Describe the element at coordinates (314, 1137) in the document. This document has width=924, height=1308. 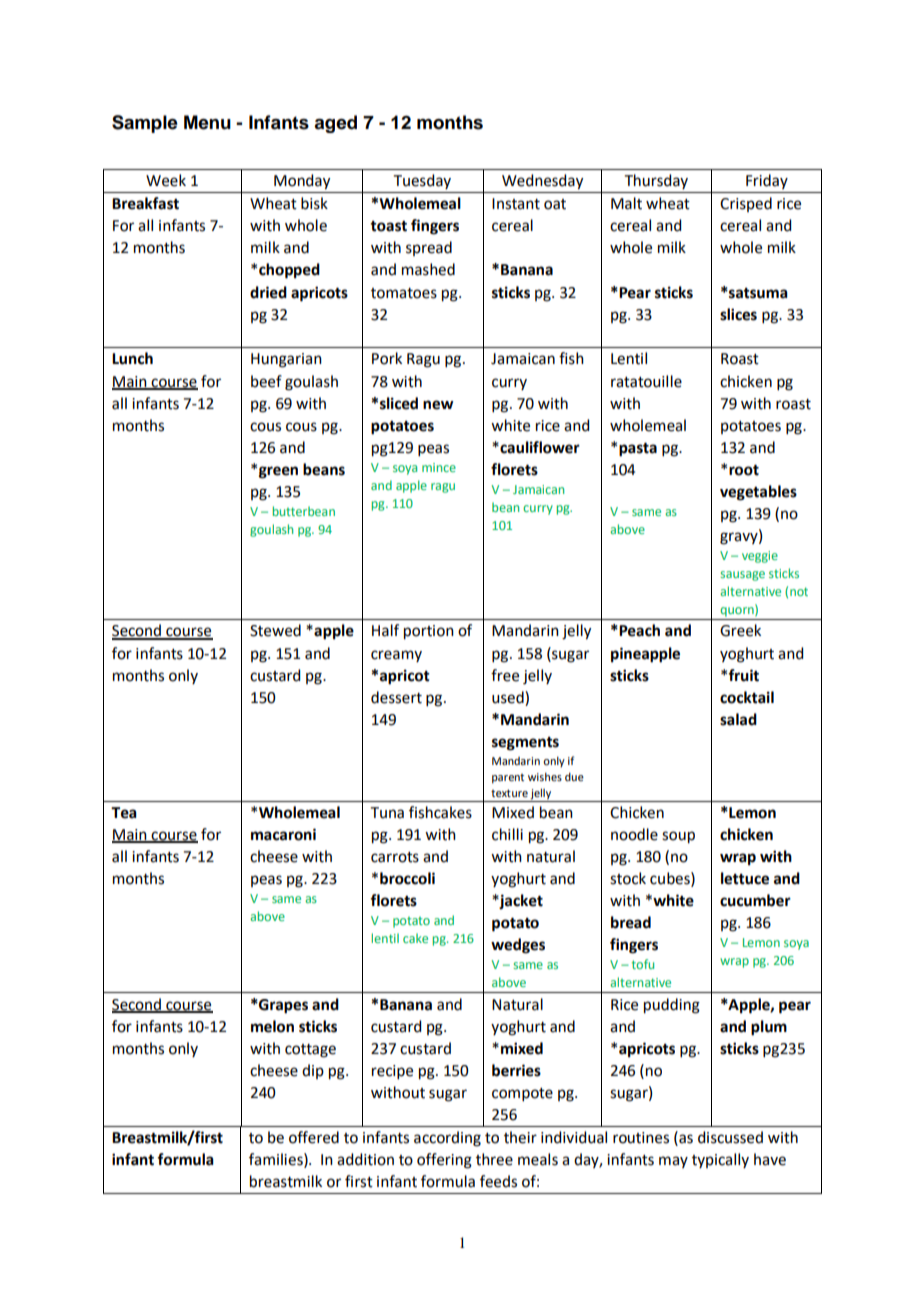
I see `offered` at that location.
